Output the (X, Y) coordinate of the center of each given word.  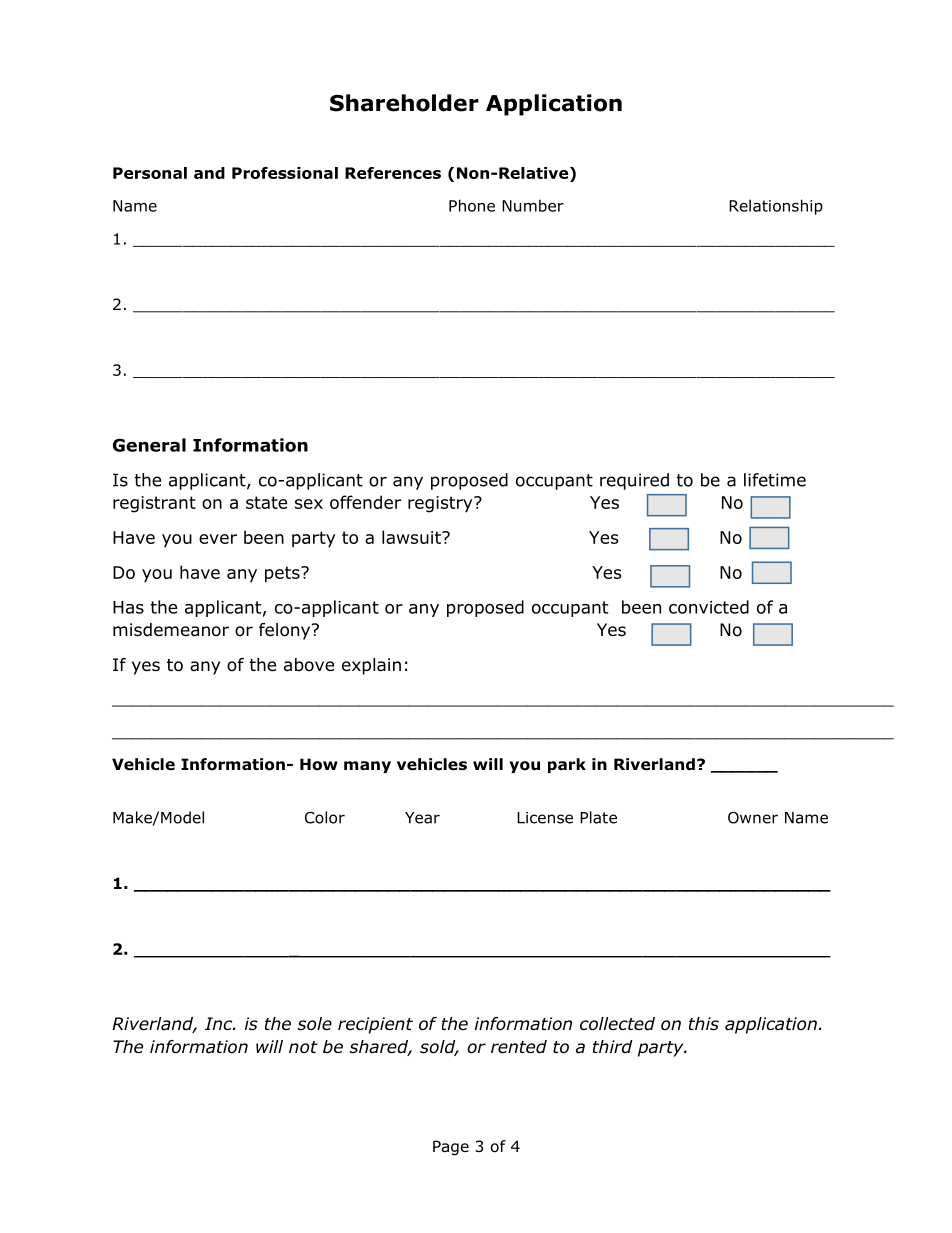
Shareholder (404, 103)
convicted (709, 607)
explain (371, 666)
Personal (150, 173)
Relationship (776, 207)
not (303, 1047)
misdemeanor (171, 630)
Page (451, 1147)
